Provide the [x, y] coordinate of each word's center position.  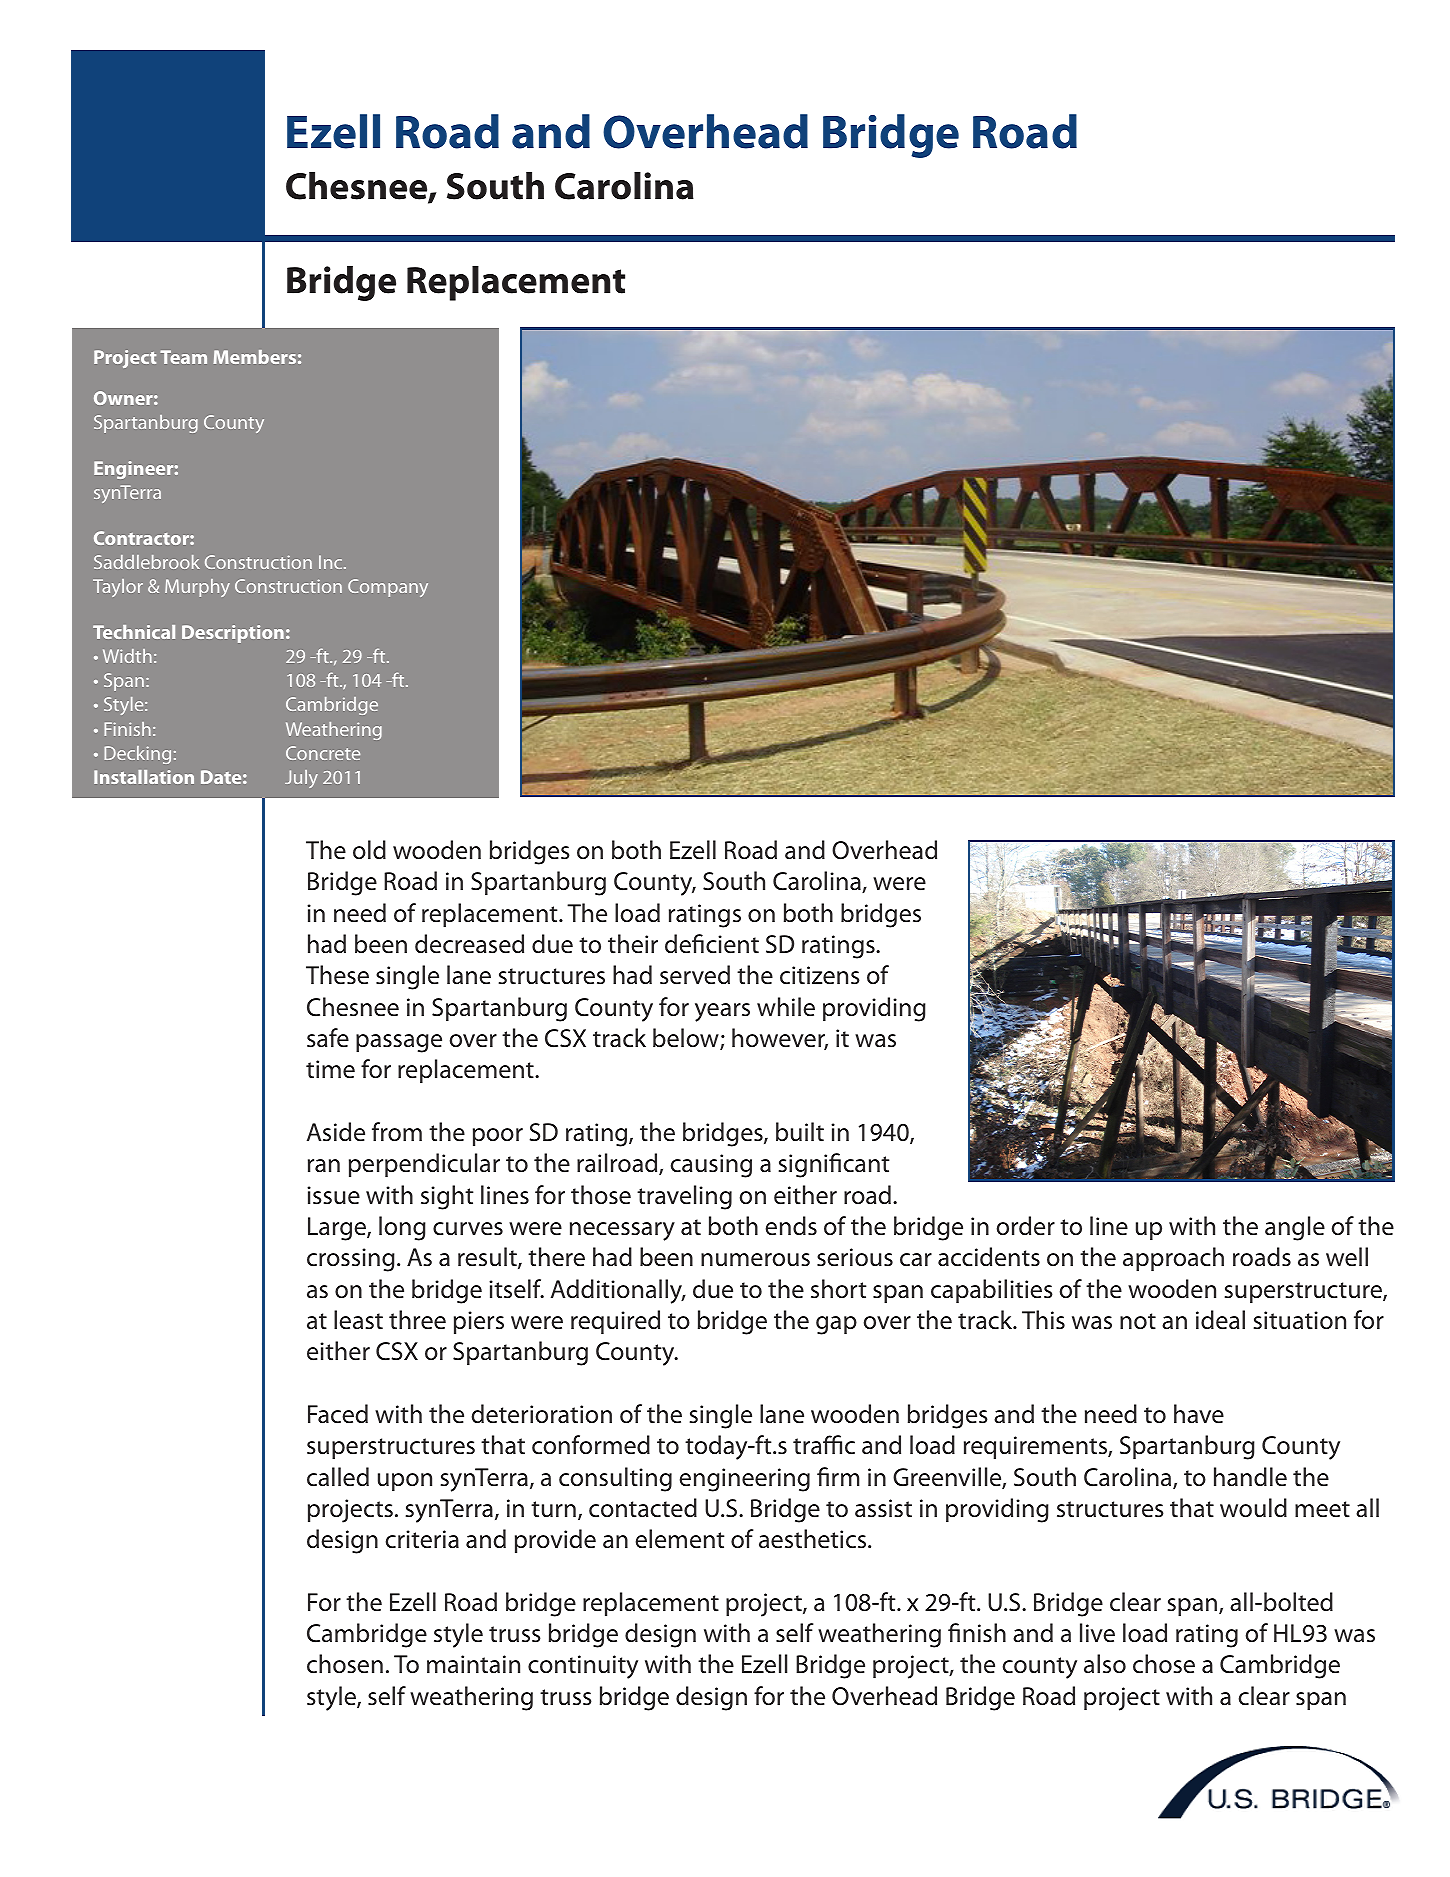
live [1097, 1633]
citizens [820, 975]
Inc [332, 562]
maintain [473, 1664]
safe [328, 1038]
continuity [583, 1667]
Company [388, 588]
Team [183, 357]
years [722, 1012]
